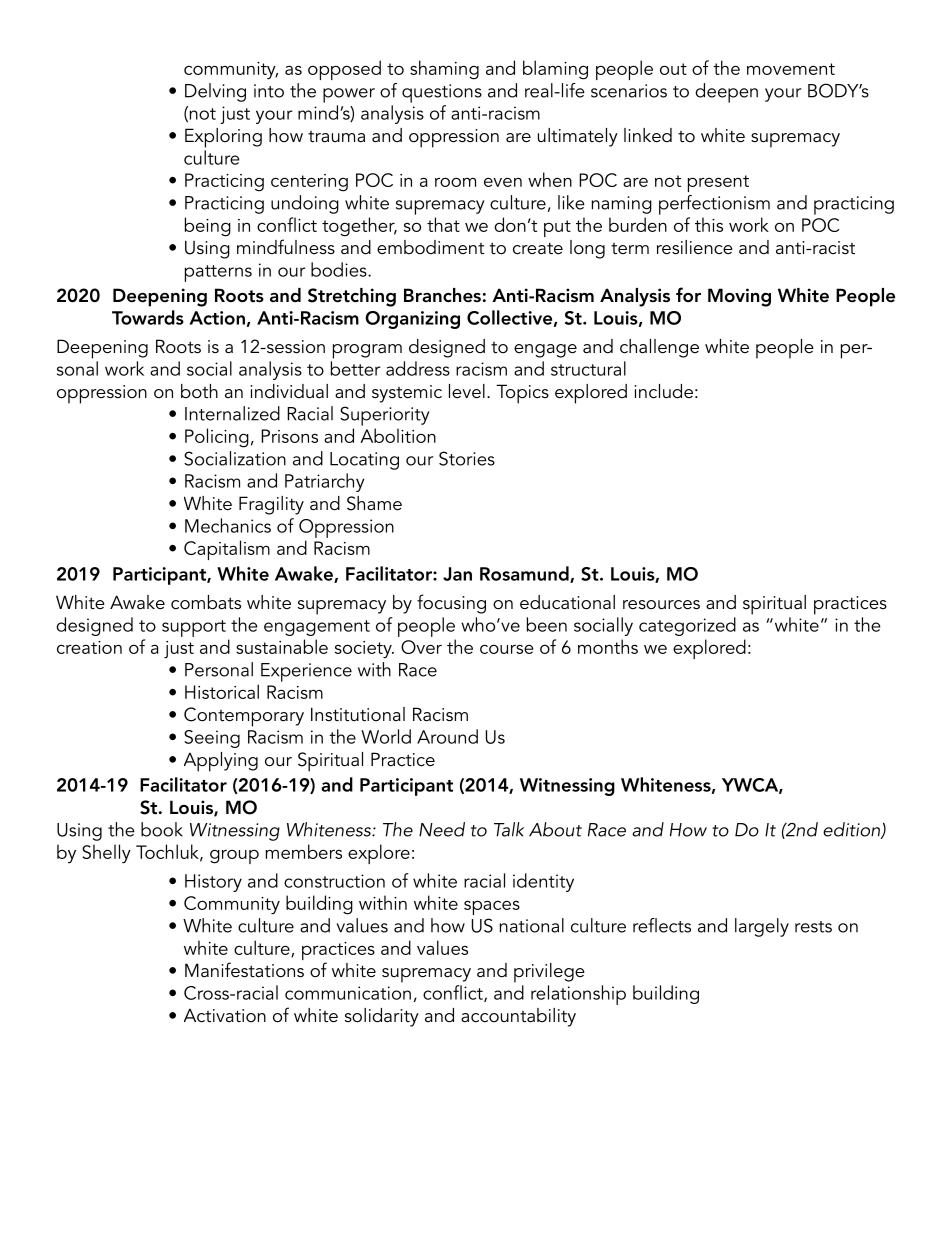 This screenshot has width=952, height=1233. What do you see at coordinates (221, 762) in the screenshot?
I see `Applying` at bounding box center [221, 762].
